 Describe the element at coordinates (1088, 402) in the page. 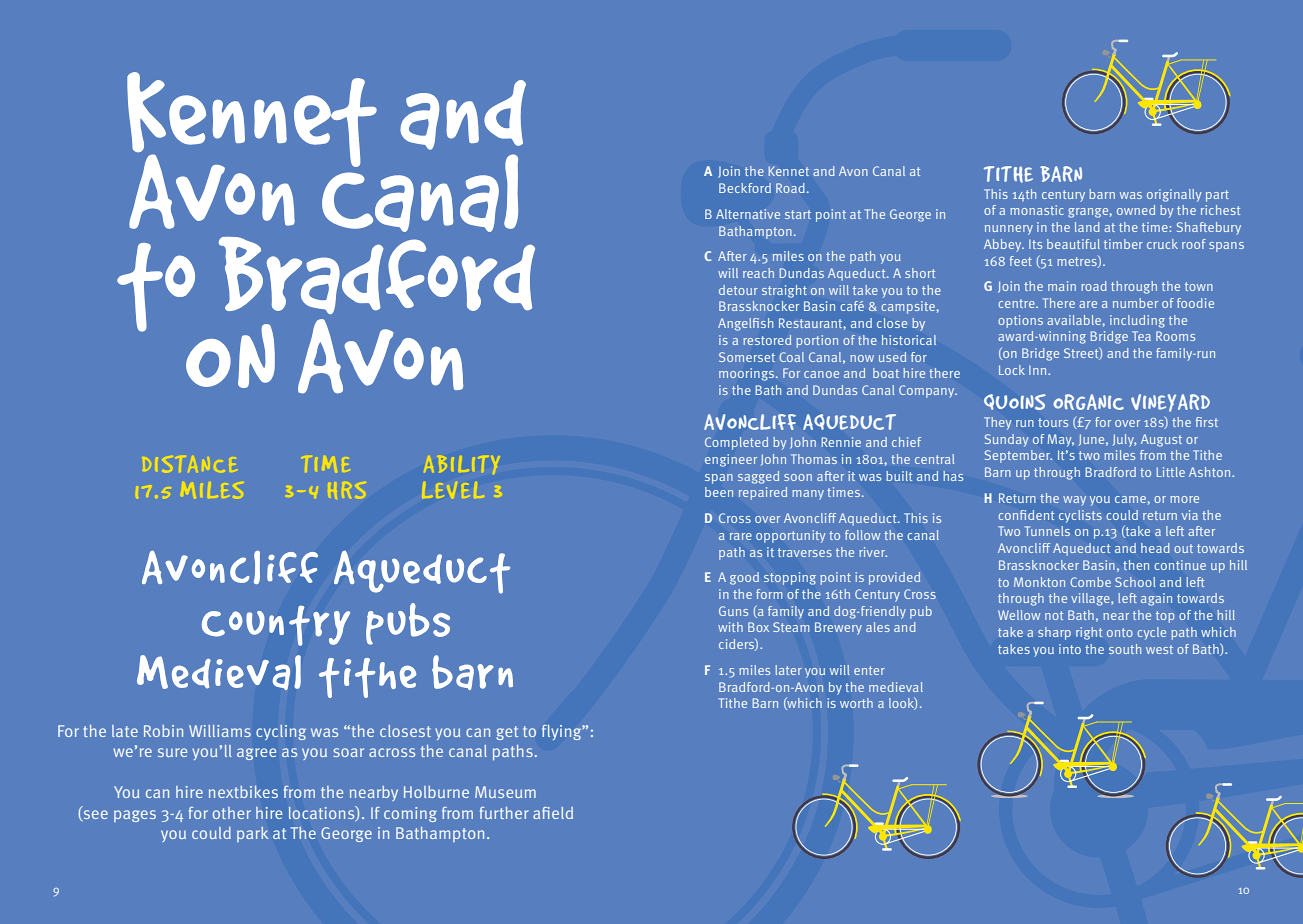

I see `ORGANIC` at that location.
